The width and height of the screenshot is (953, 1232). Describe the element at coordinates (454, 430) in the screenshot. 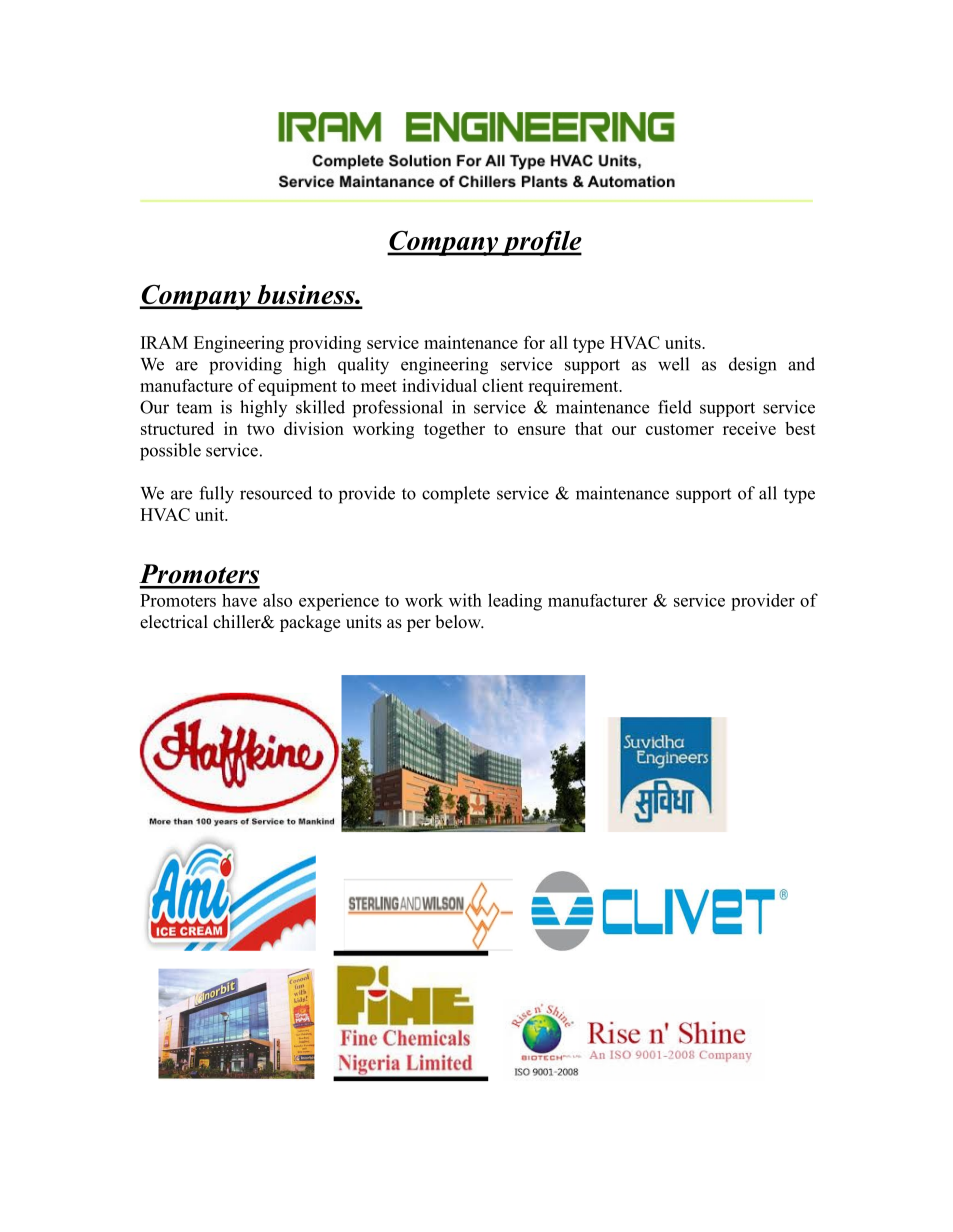

I see `together` at that location.
